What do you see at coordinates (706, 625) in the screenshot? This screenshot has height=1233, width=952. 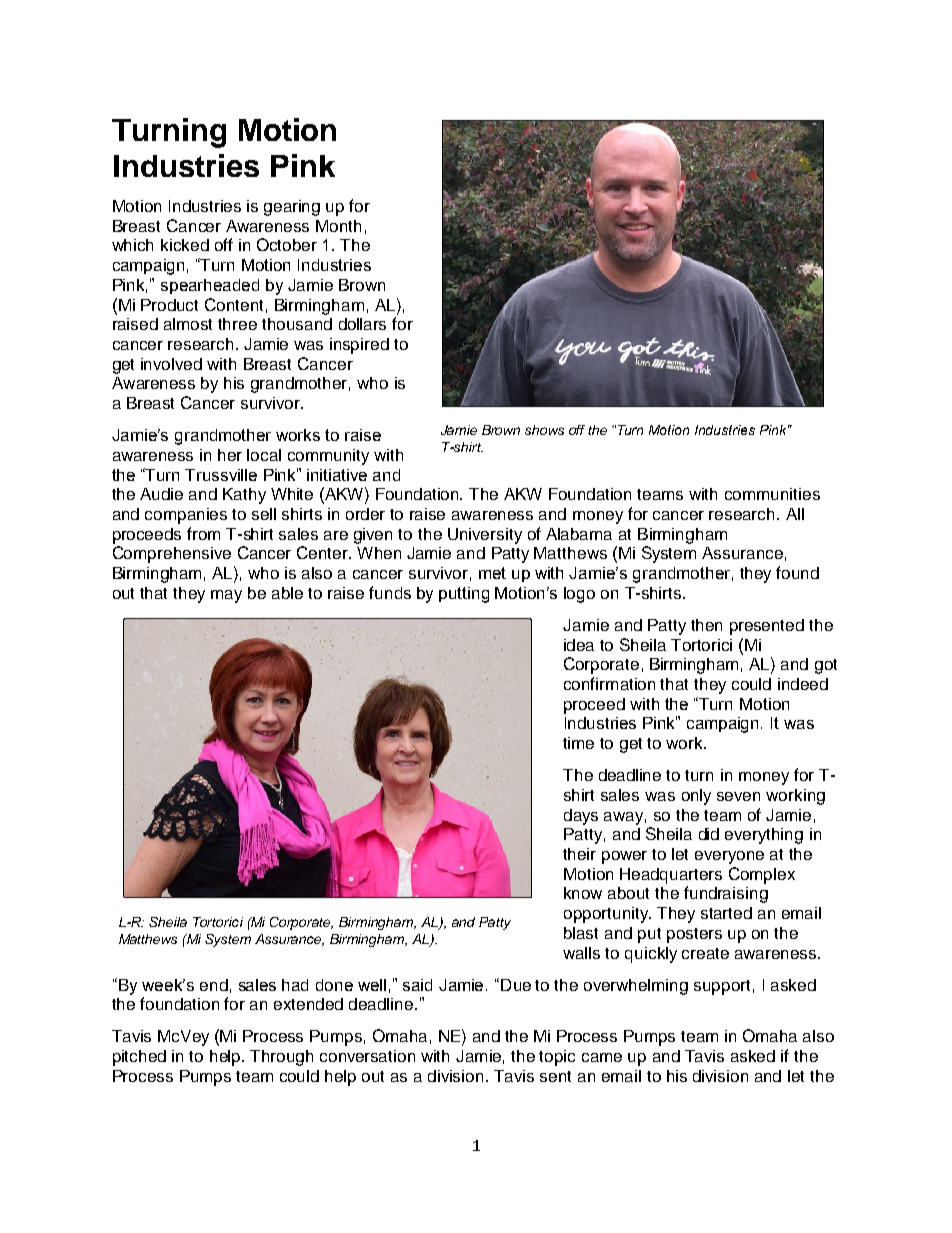 I see `then` at bounding box center [706, 625].
